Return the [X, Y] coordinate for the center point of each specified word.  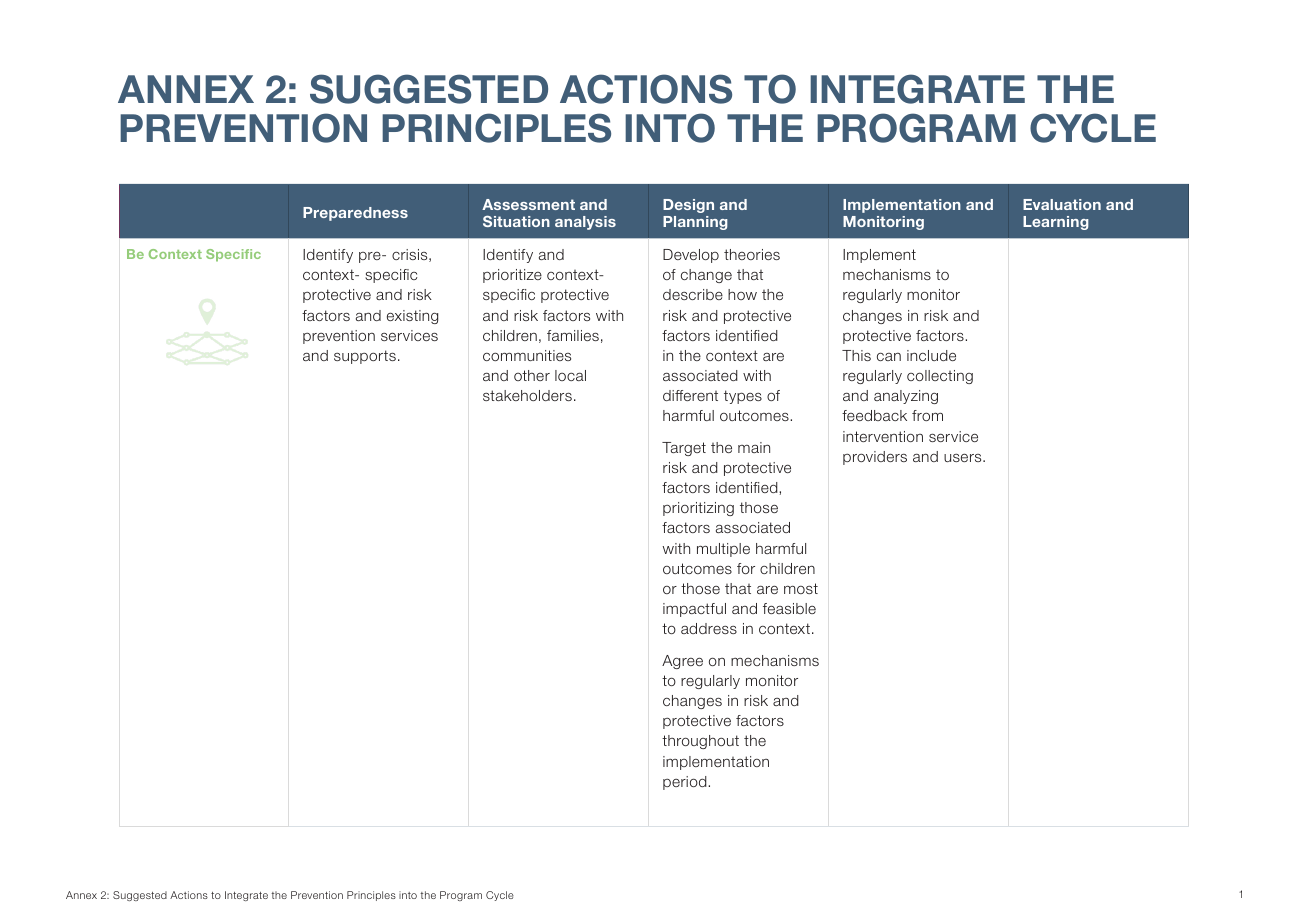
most [801, 588]
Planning [695, 223]
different [690, 395]
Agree [682, 662]
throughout [700, 742]
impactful [694, 610]
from [927, 415]
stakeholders [527, 395]
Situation [516, 221]
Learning [1056, 223]
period [686, 783]
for [746, 568]
